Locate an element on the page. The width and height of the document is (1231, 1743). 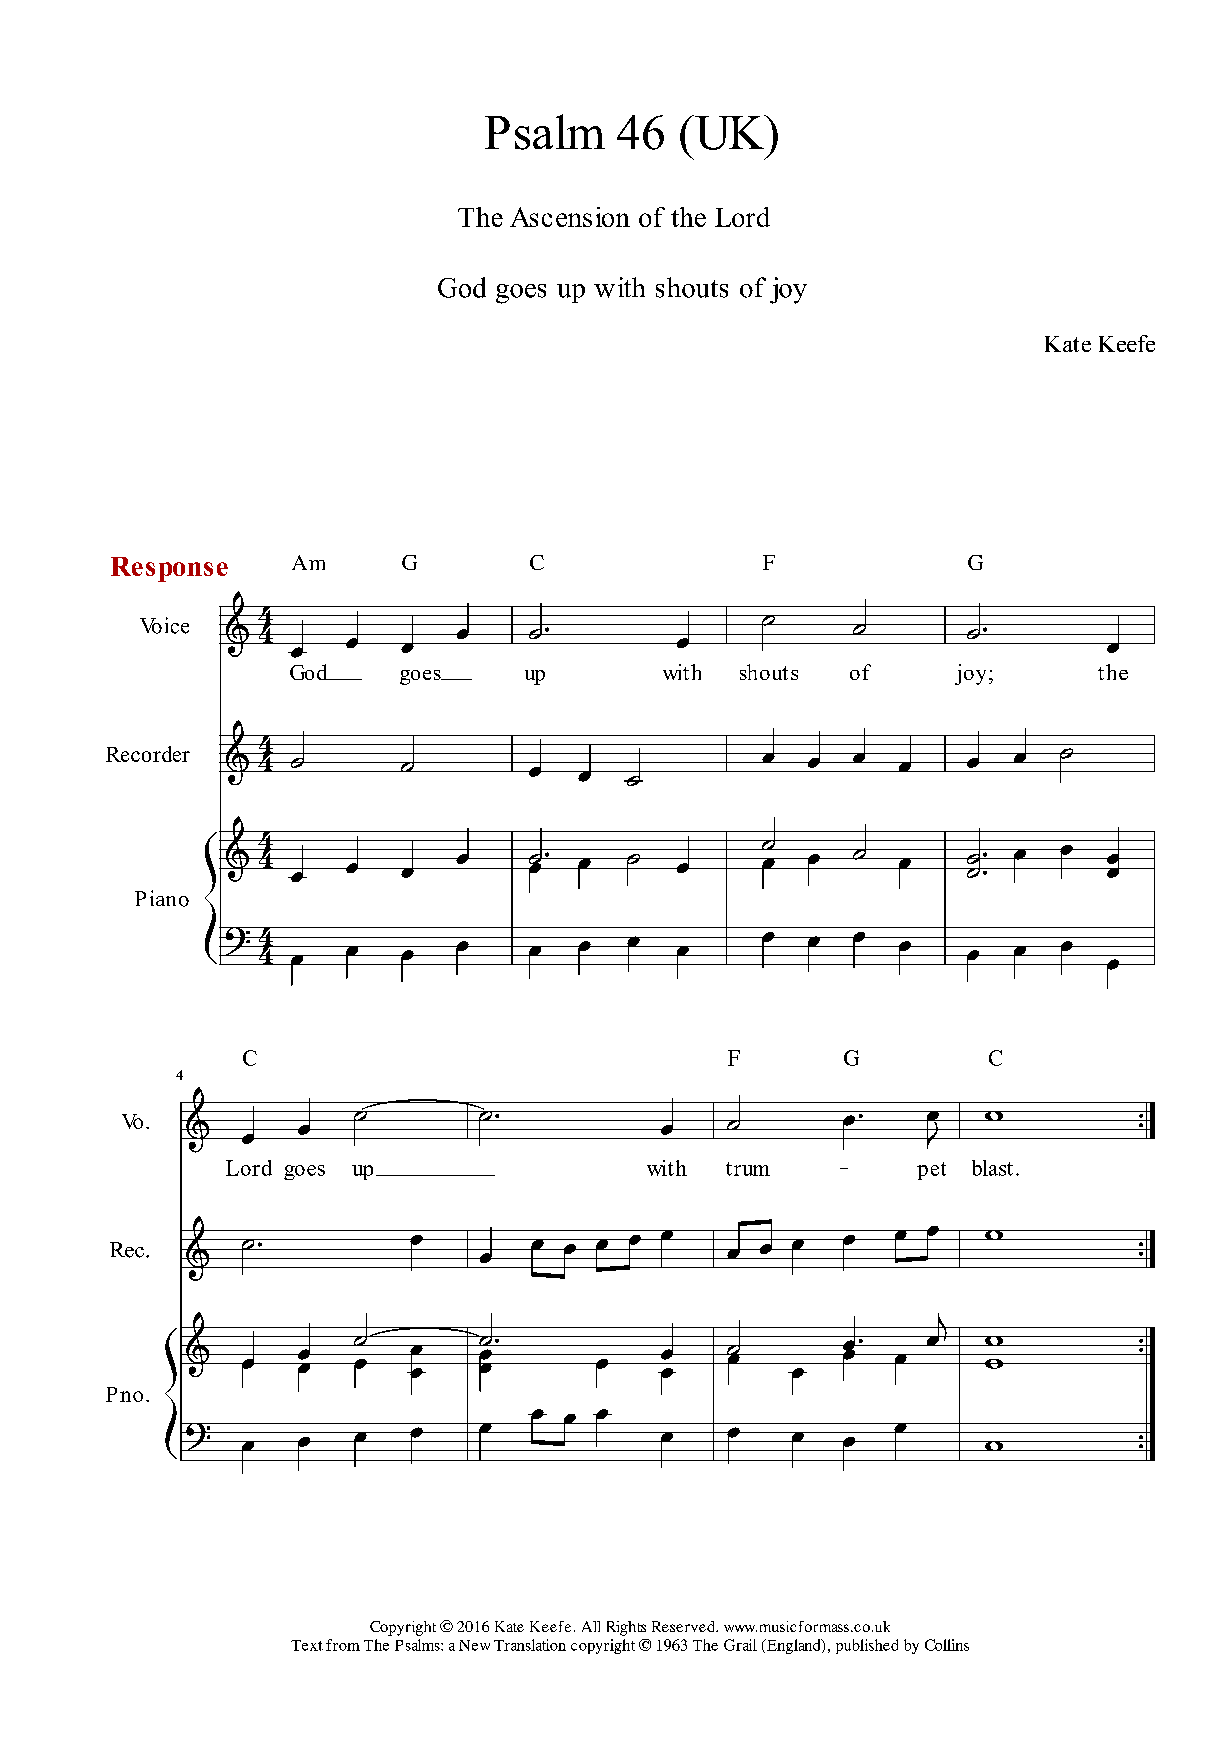
Voice is located at coordinates (164, 625).
